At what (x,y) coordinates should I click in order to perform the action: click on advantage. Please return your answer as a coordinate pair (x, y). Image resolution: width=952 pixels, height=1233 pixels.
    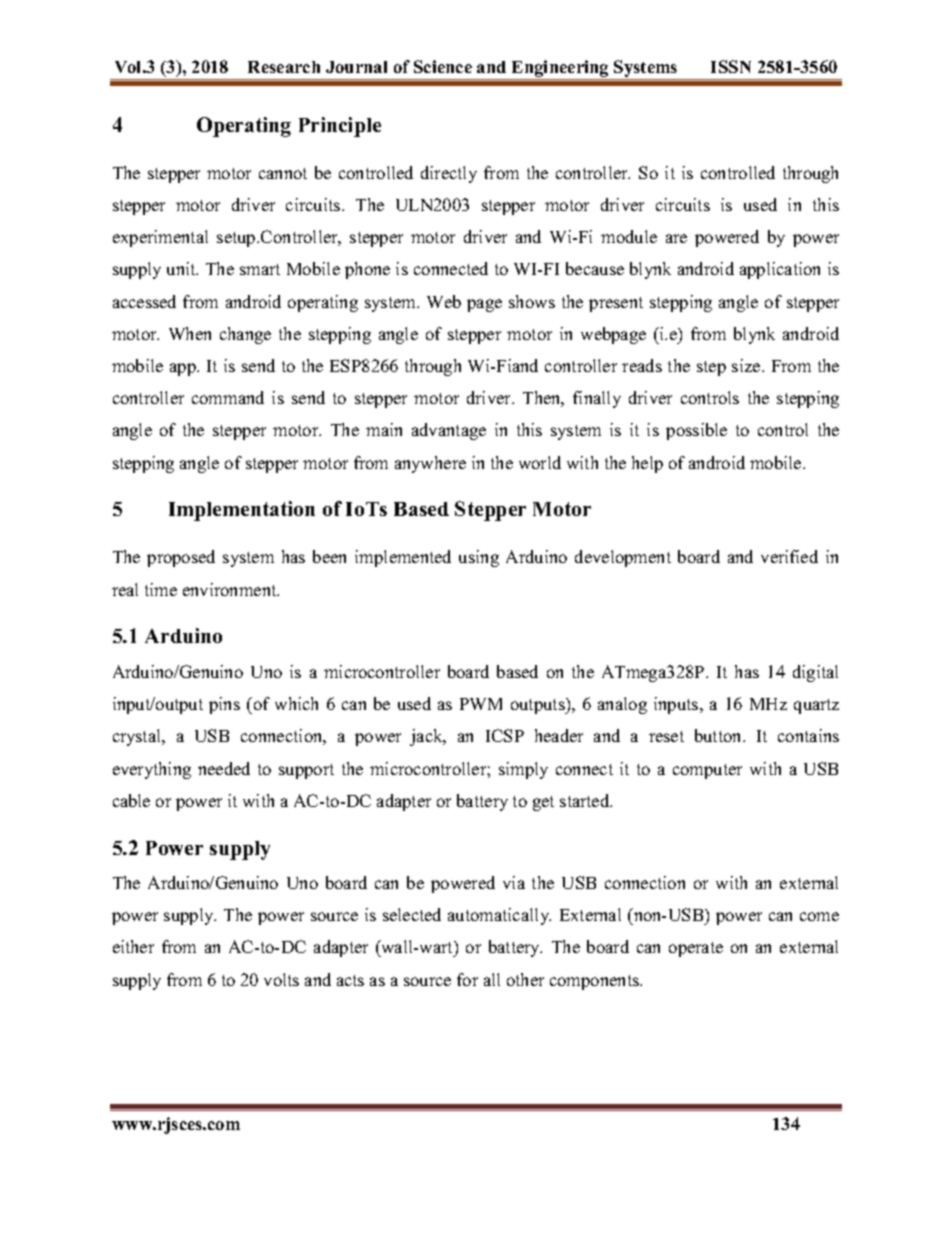
    Looking at the image, I should click on (449, 431).
